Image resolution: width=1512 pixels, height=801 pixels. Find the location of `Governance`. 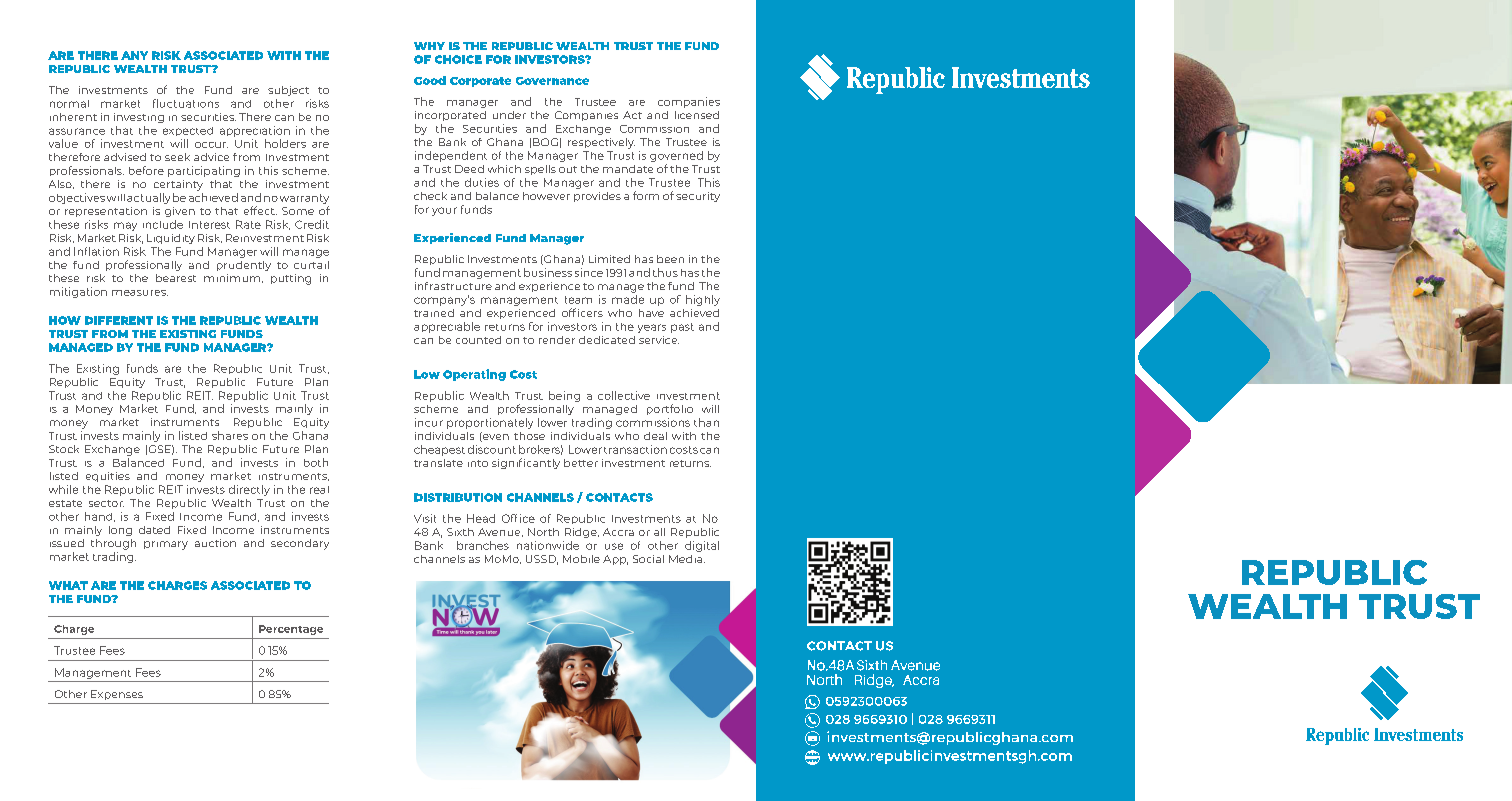

Governance is located at coordinates (552, 81).
